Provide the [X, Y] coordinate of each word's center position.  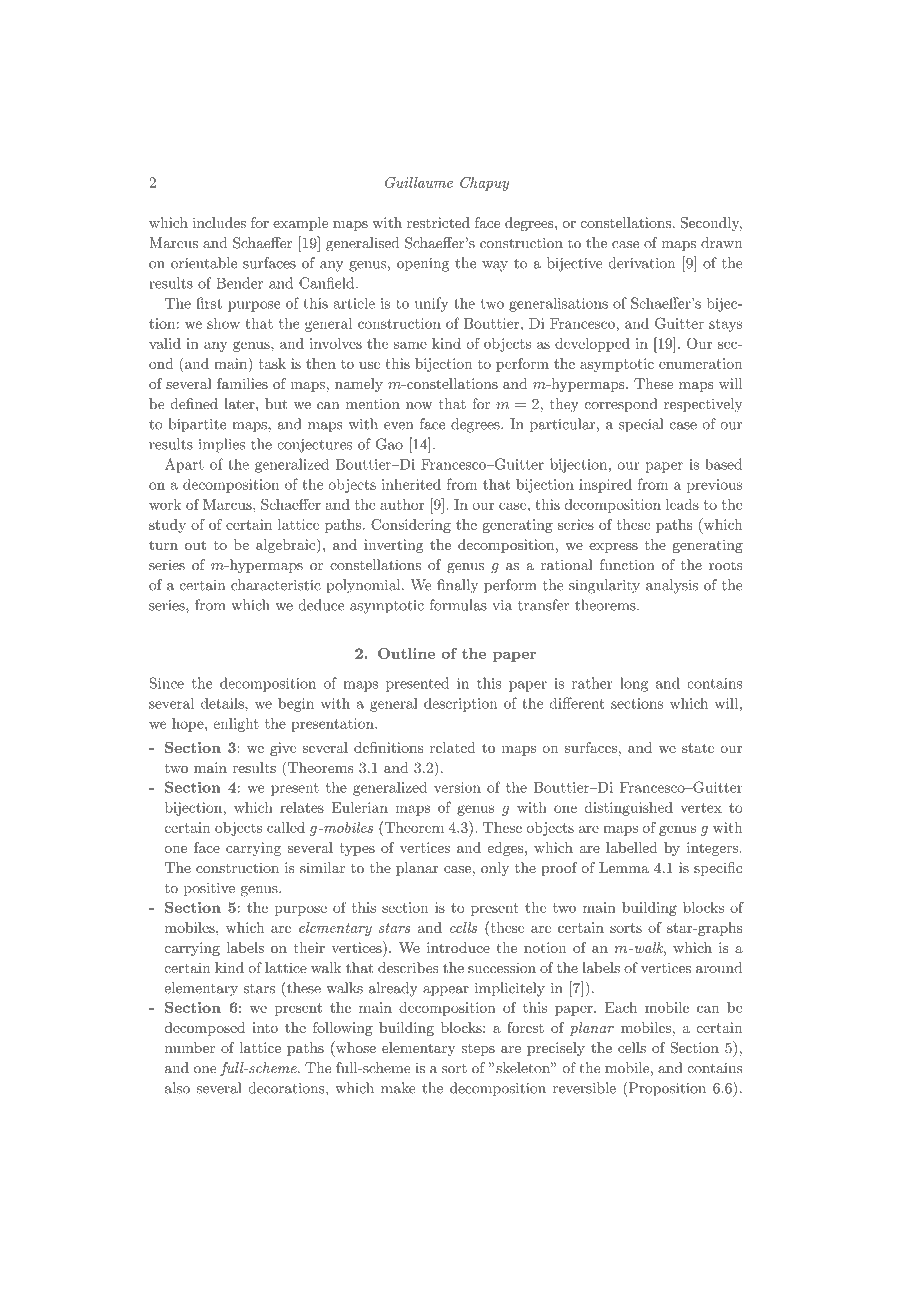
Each [621, 1007]
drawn [721, 243]
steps [478, 1050]
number [190, 1047]
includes [219, 222]
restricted [438, 222]
